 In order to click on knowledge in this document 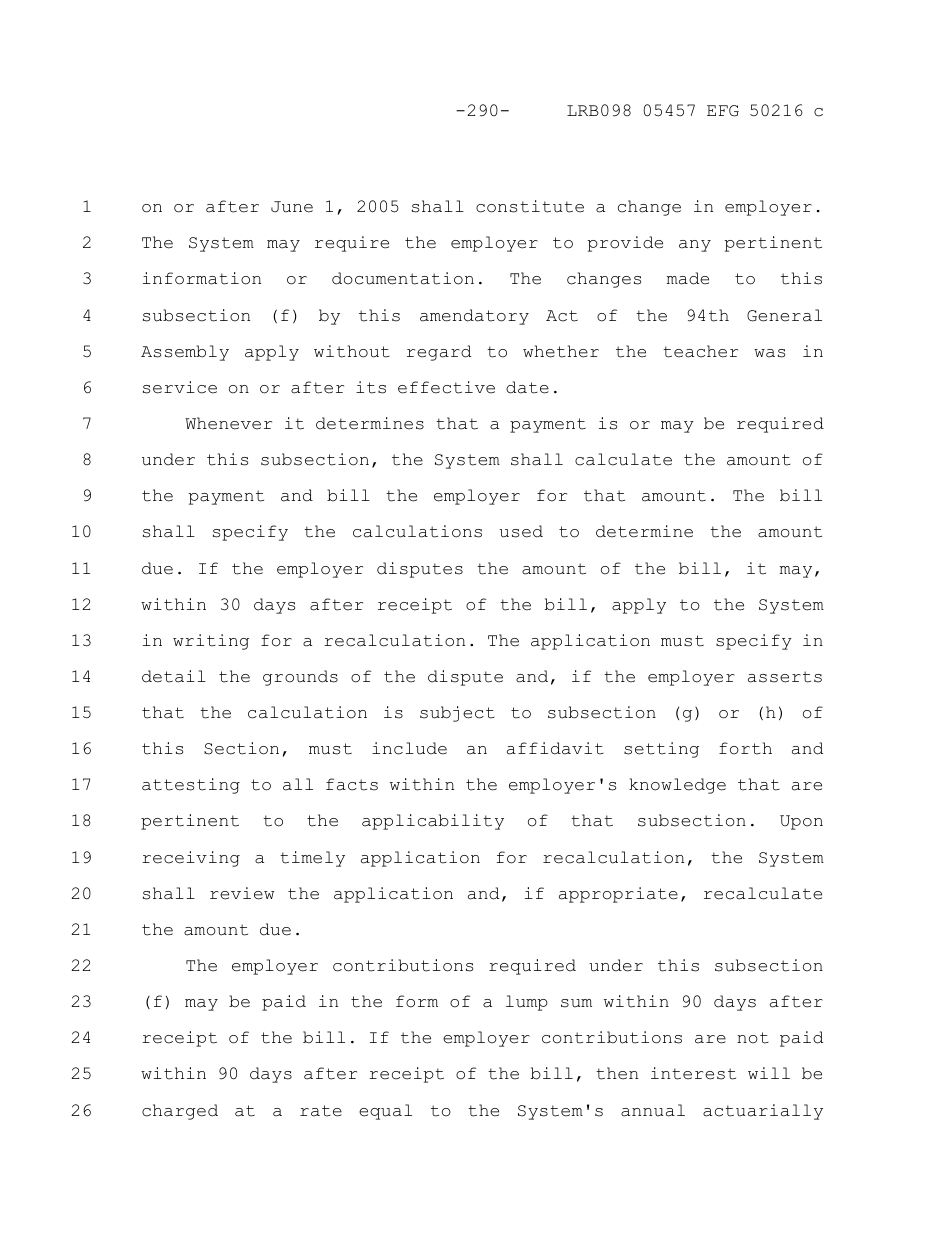, I will do `click(677, 786)`.
